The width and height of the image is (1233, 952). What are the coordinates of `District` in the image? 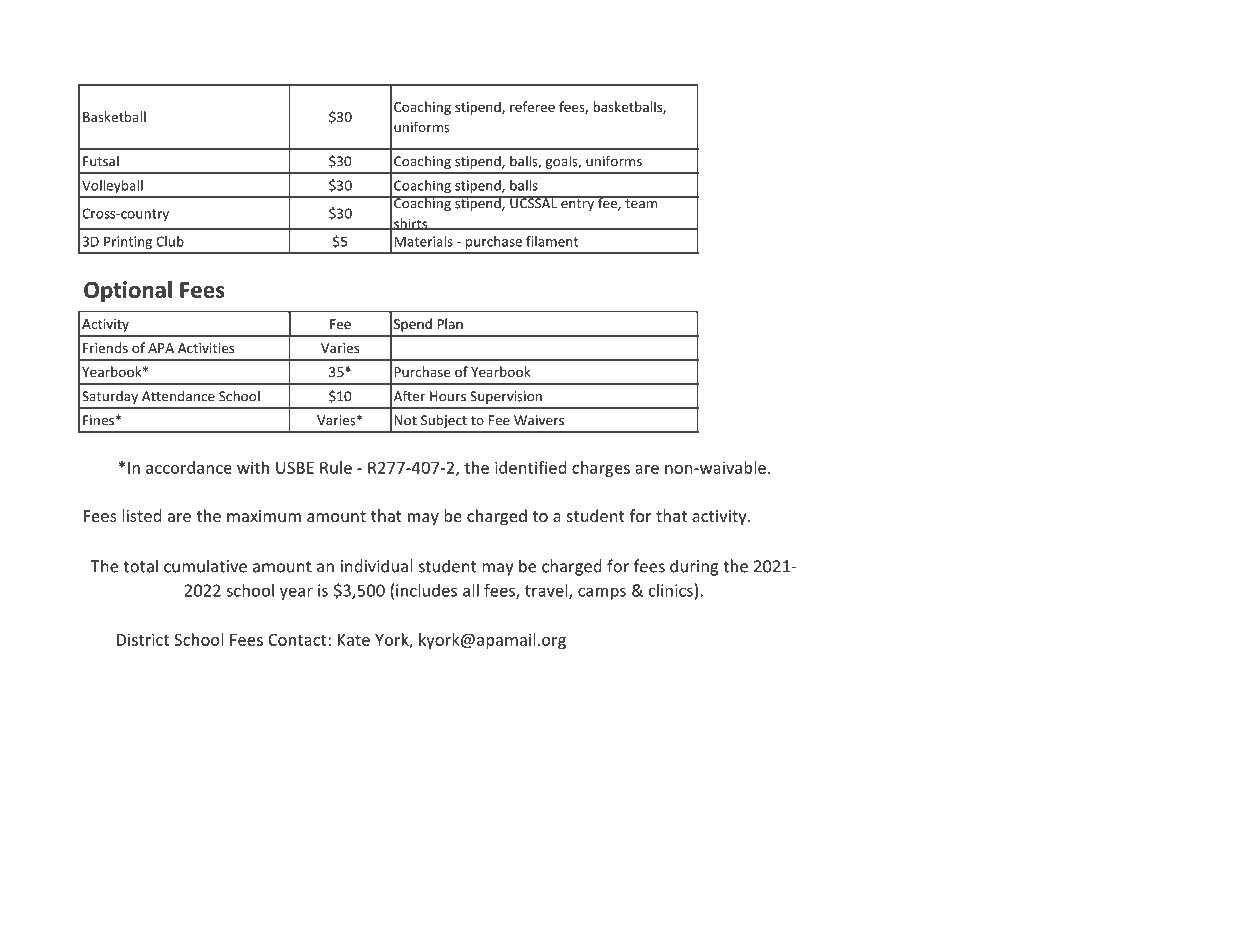 It's located at (143, 639).
